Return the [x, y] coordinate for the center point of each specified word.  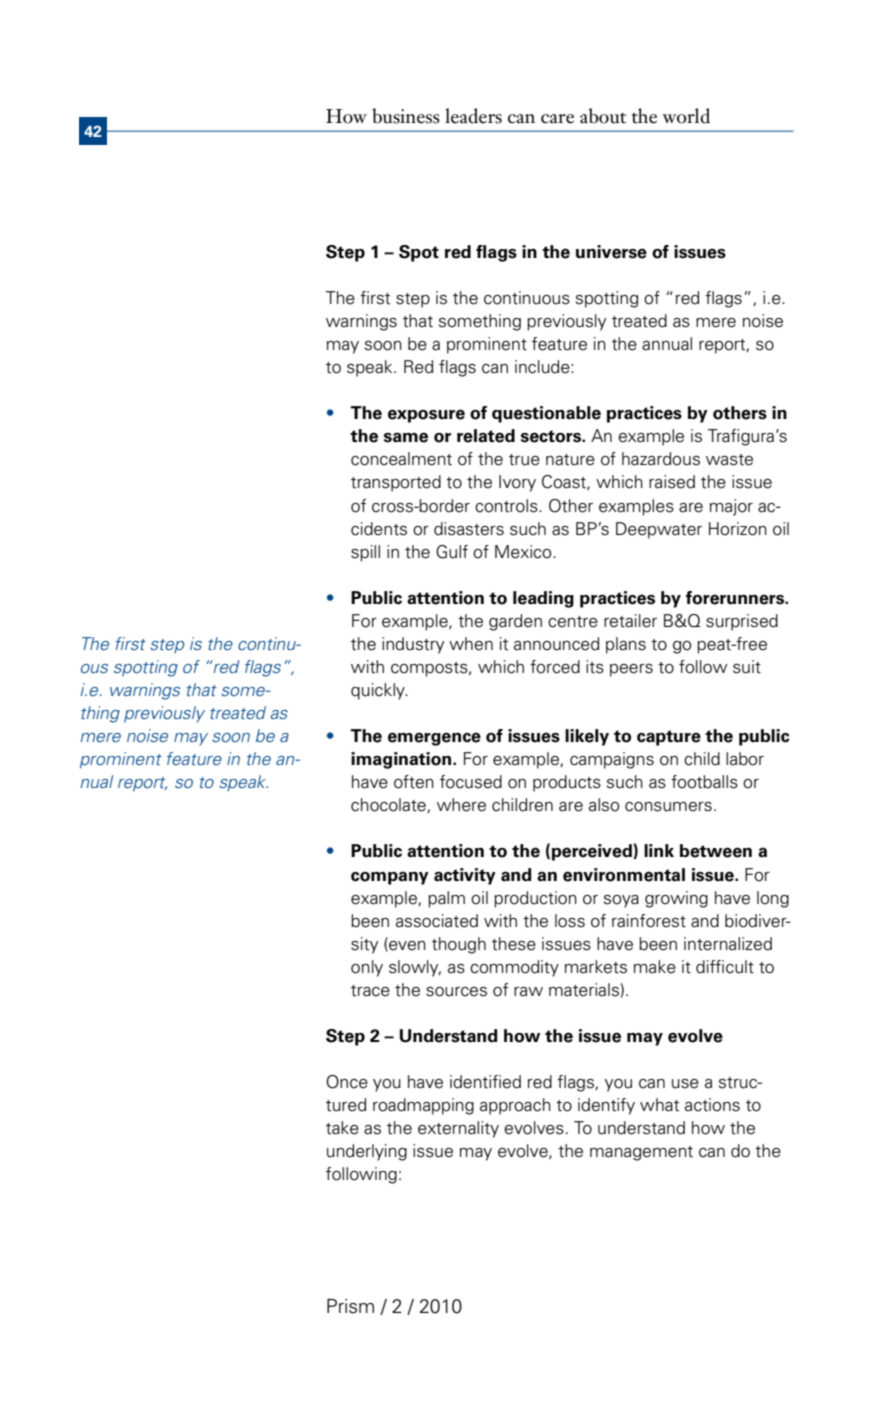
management [641, 1153]
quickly [379, 691]
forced [555, 667]
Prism [350, 1306]
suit [747, 667]
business [406, 116]
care [557, 119]
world [686, 116]
